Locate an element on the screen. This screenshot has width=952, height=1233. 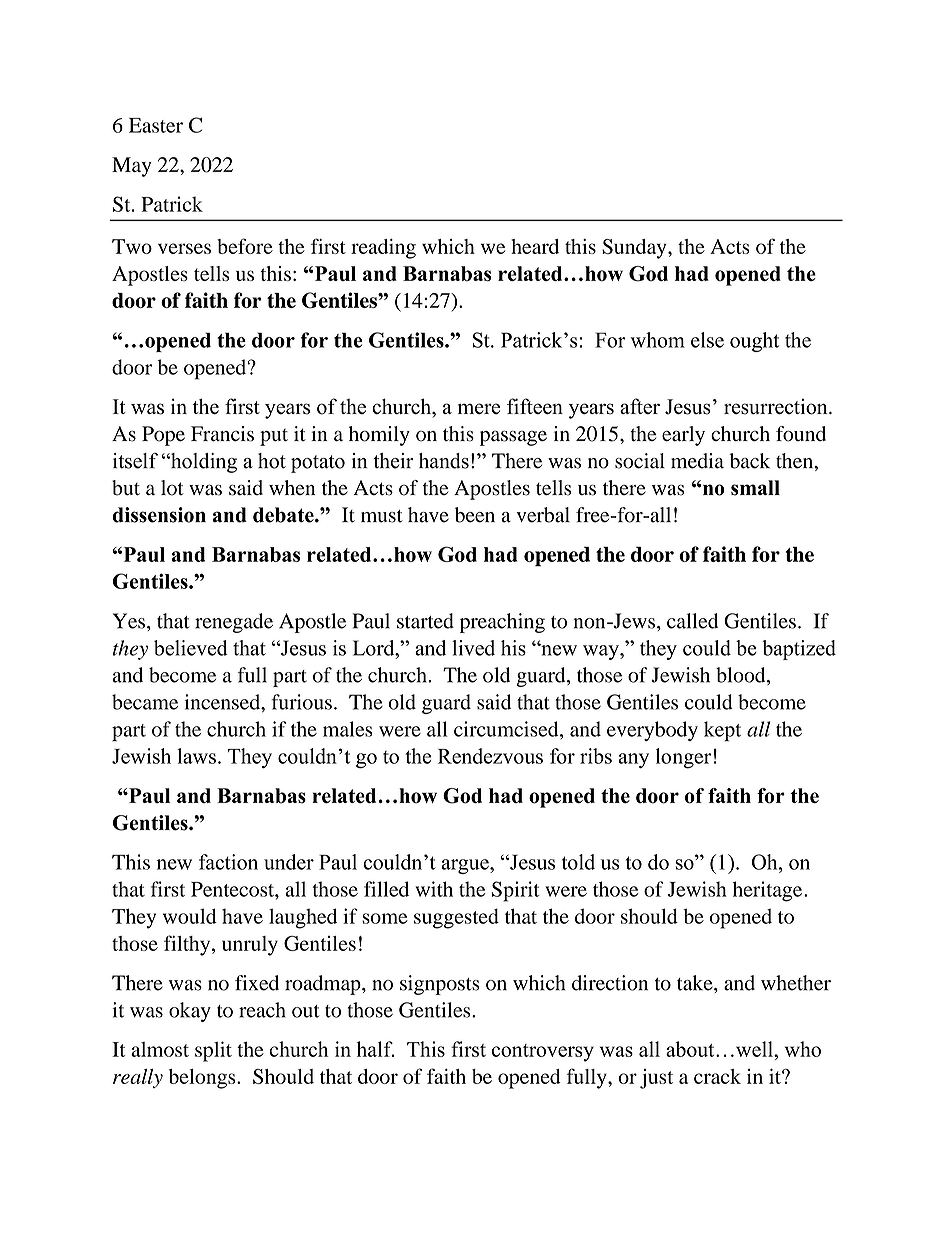
laws is located at coordinates (196, 756).
